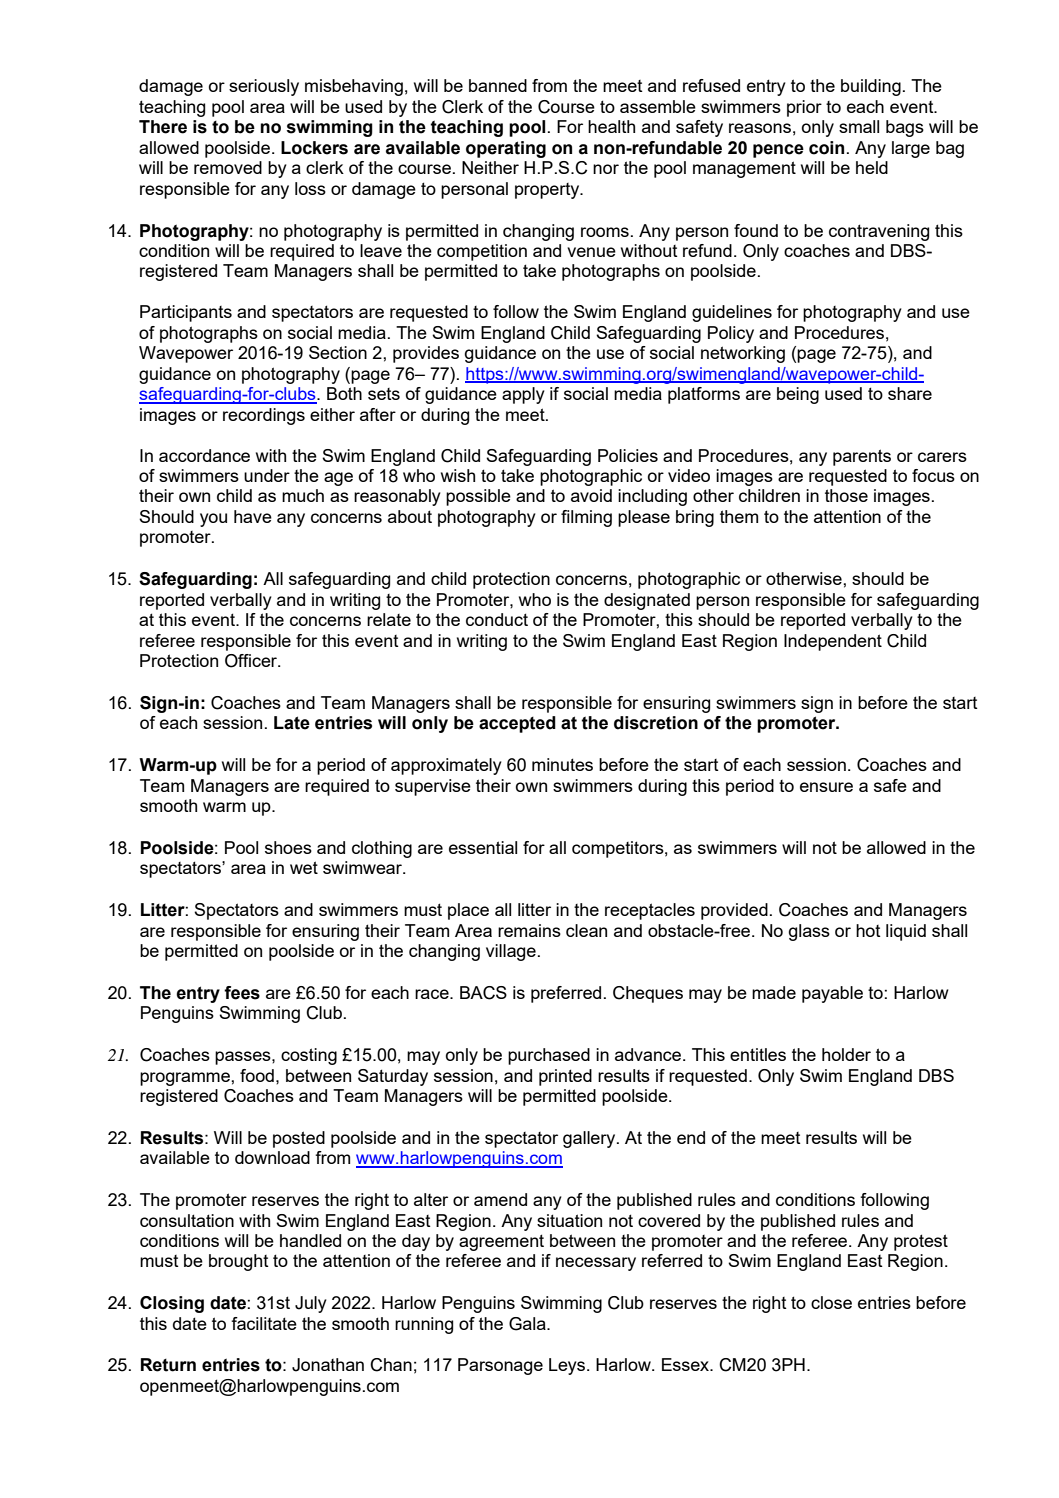 The image size is (1059, 1498). I want to click on facilitate, so click(264, 1323).
